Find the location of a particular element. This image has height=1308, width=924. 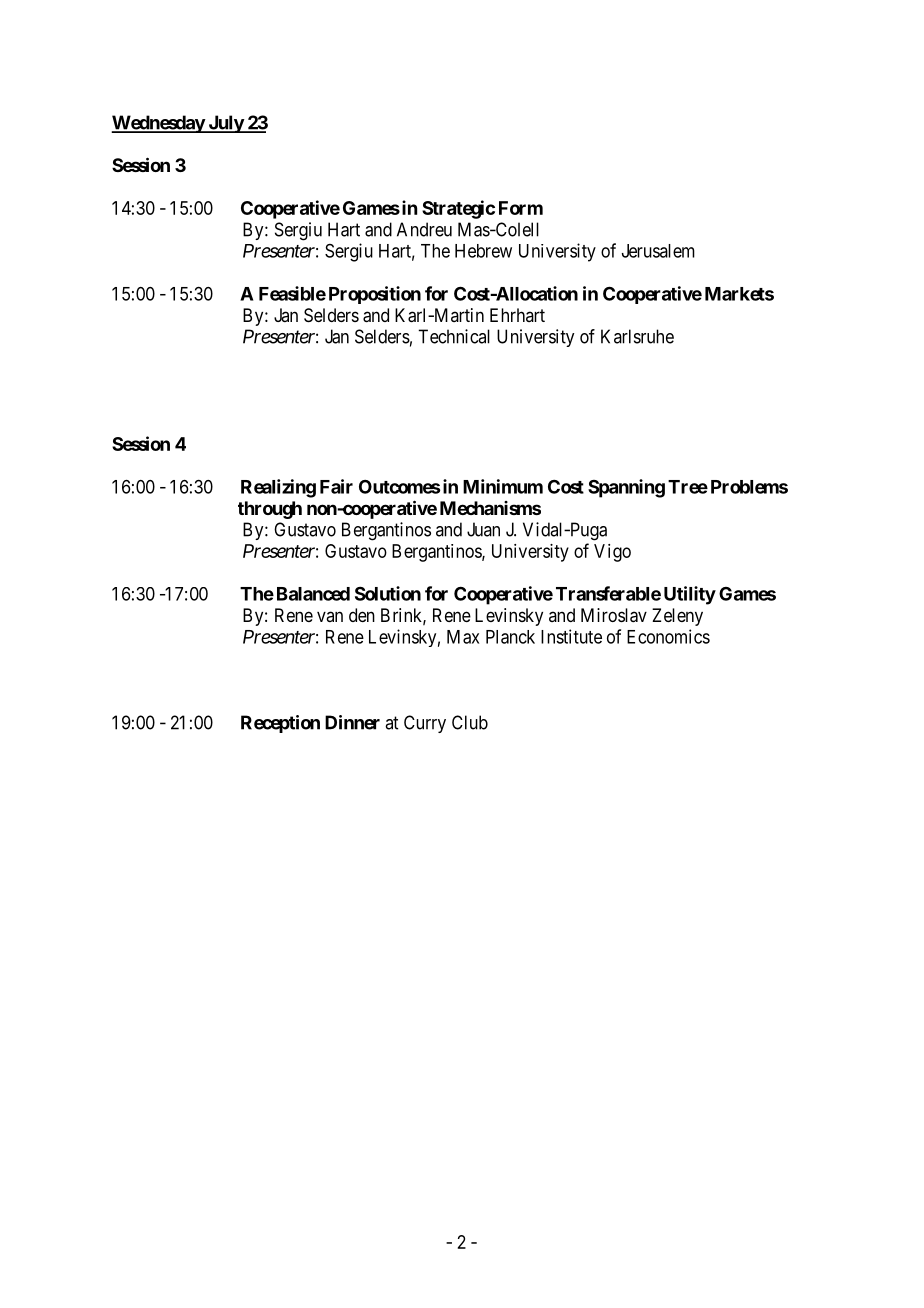

Reception is located at coordinates (280, 724).
